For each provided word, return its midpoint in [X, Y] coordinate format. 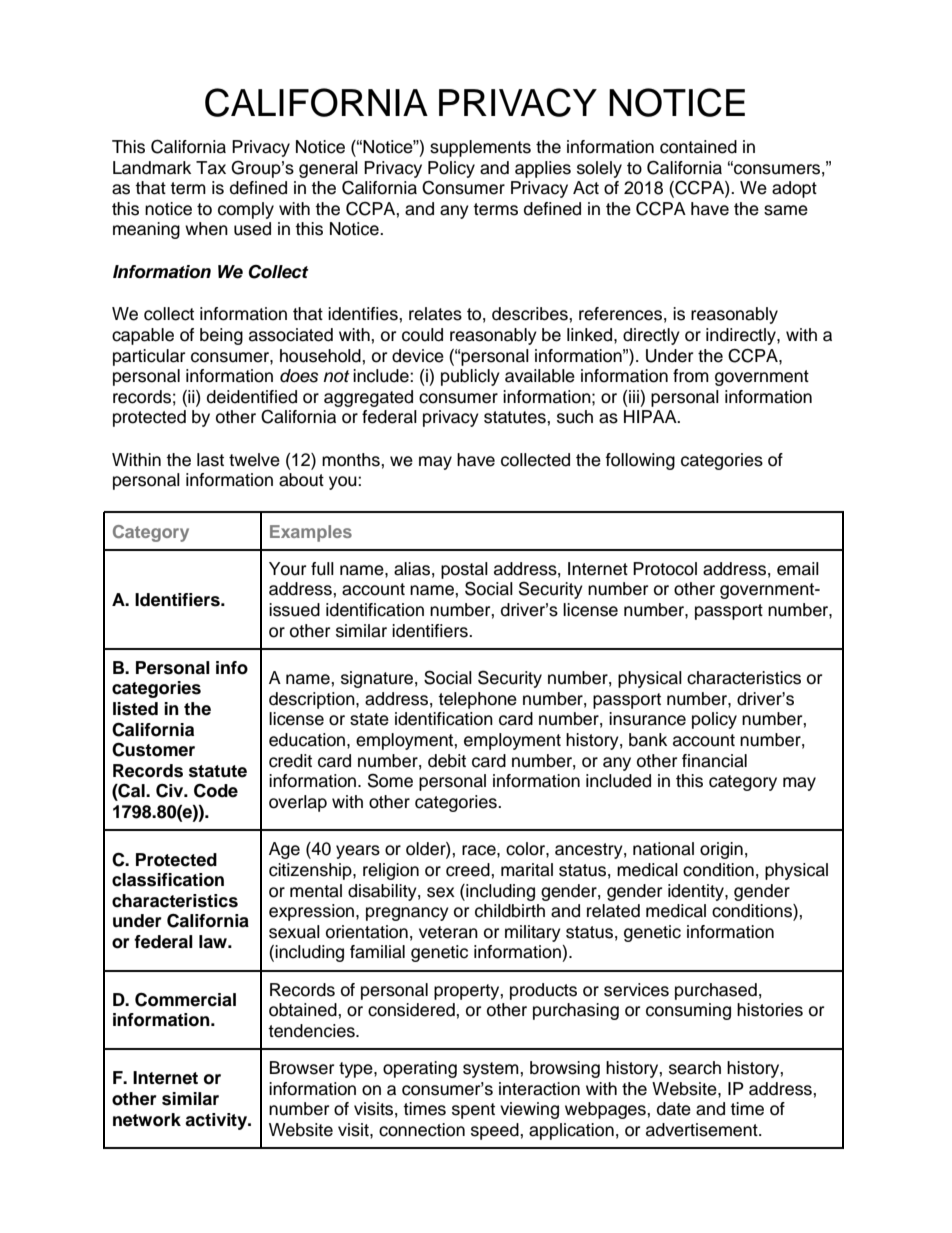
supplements [480, 148]
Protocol [665, 569]
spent [473, 1111]
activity [217, 1121]
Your [287, 569]
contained [698, 147]
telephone [477, 700]
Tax [211, 168]
